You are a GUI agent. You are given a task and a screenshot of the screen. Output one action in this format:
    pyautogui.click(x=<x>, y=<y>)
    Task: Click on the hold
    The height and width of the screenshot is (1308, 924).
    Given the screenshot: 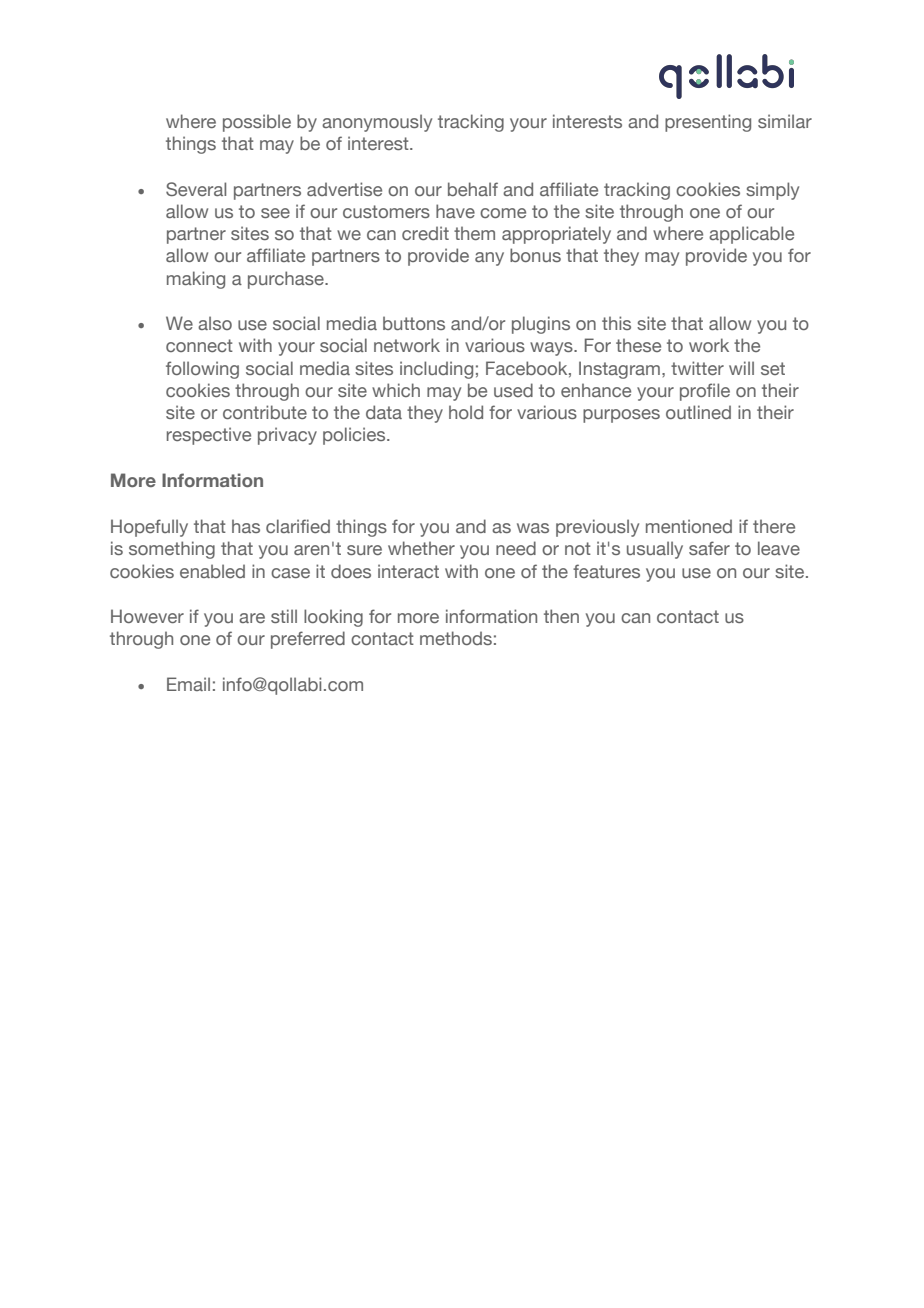 What is the action you would take?
    pyautogui.click(x=466, y=412)
